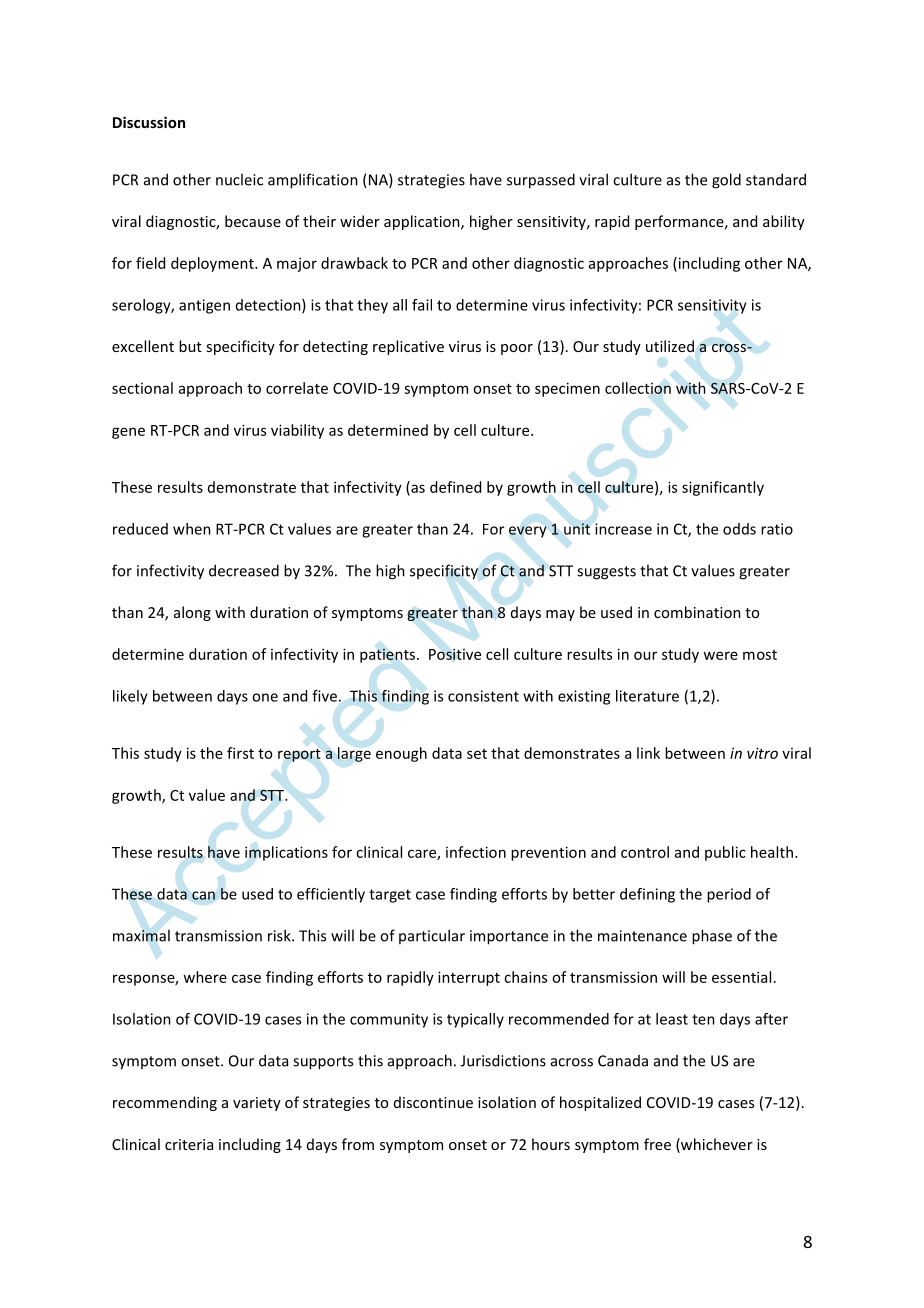 This page has width=924, height=1308. I want to click on Positive, so click(455, 654).
